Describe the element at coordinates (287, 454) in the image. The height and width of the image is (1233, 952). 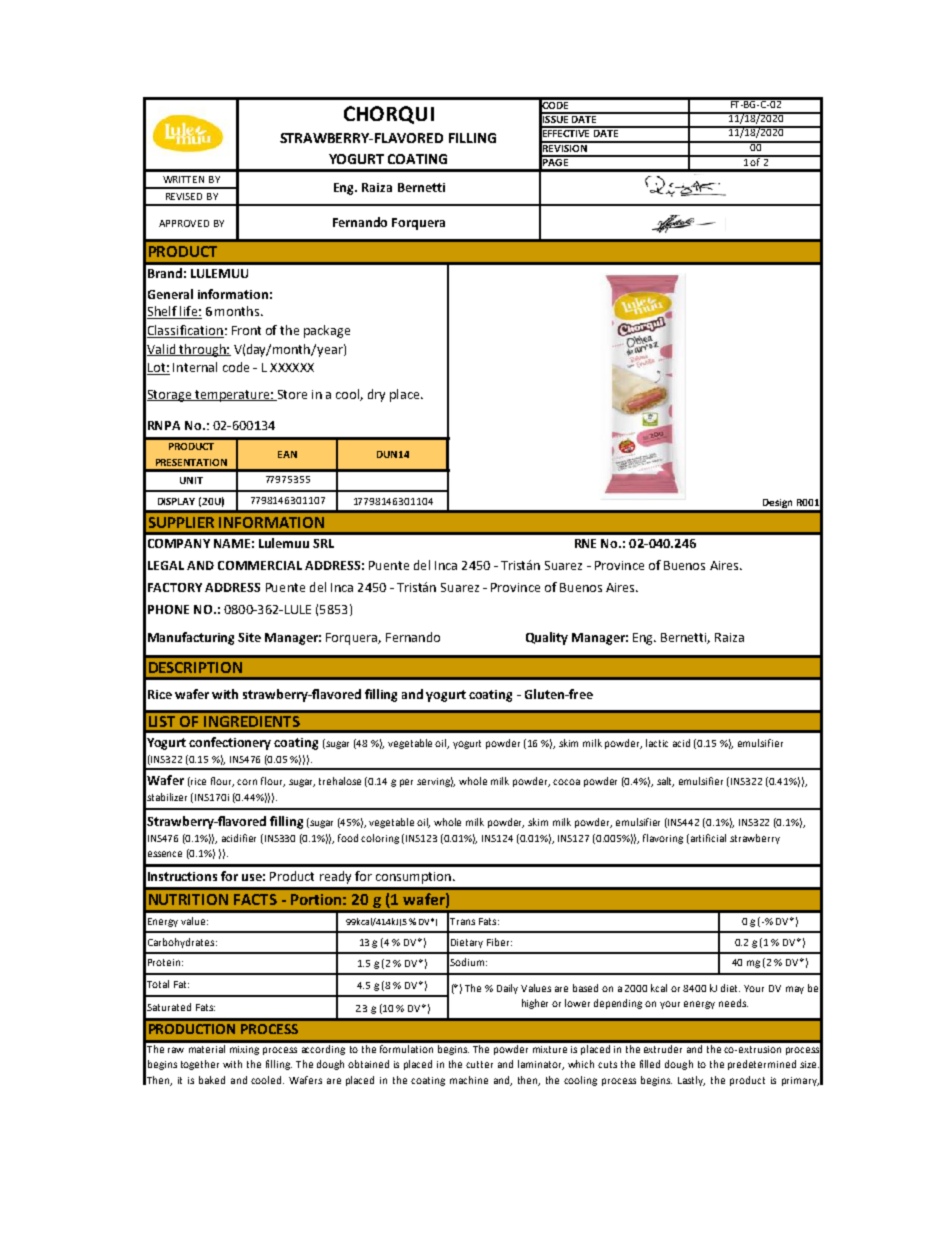
I see `EAN` at that location.
